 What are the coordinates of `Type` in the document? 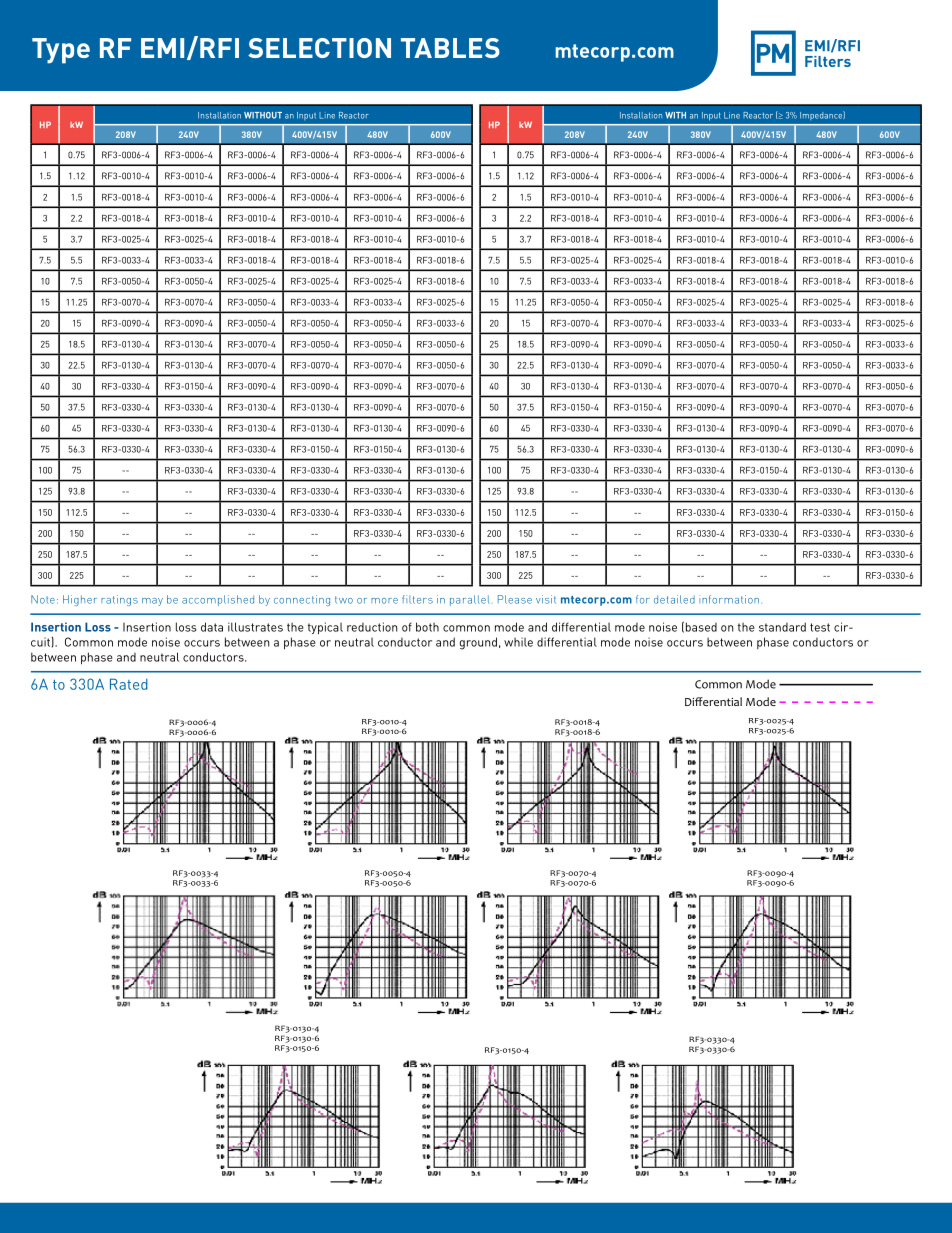 It's located at (61, 51).
